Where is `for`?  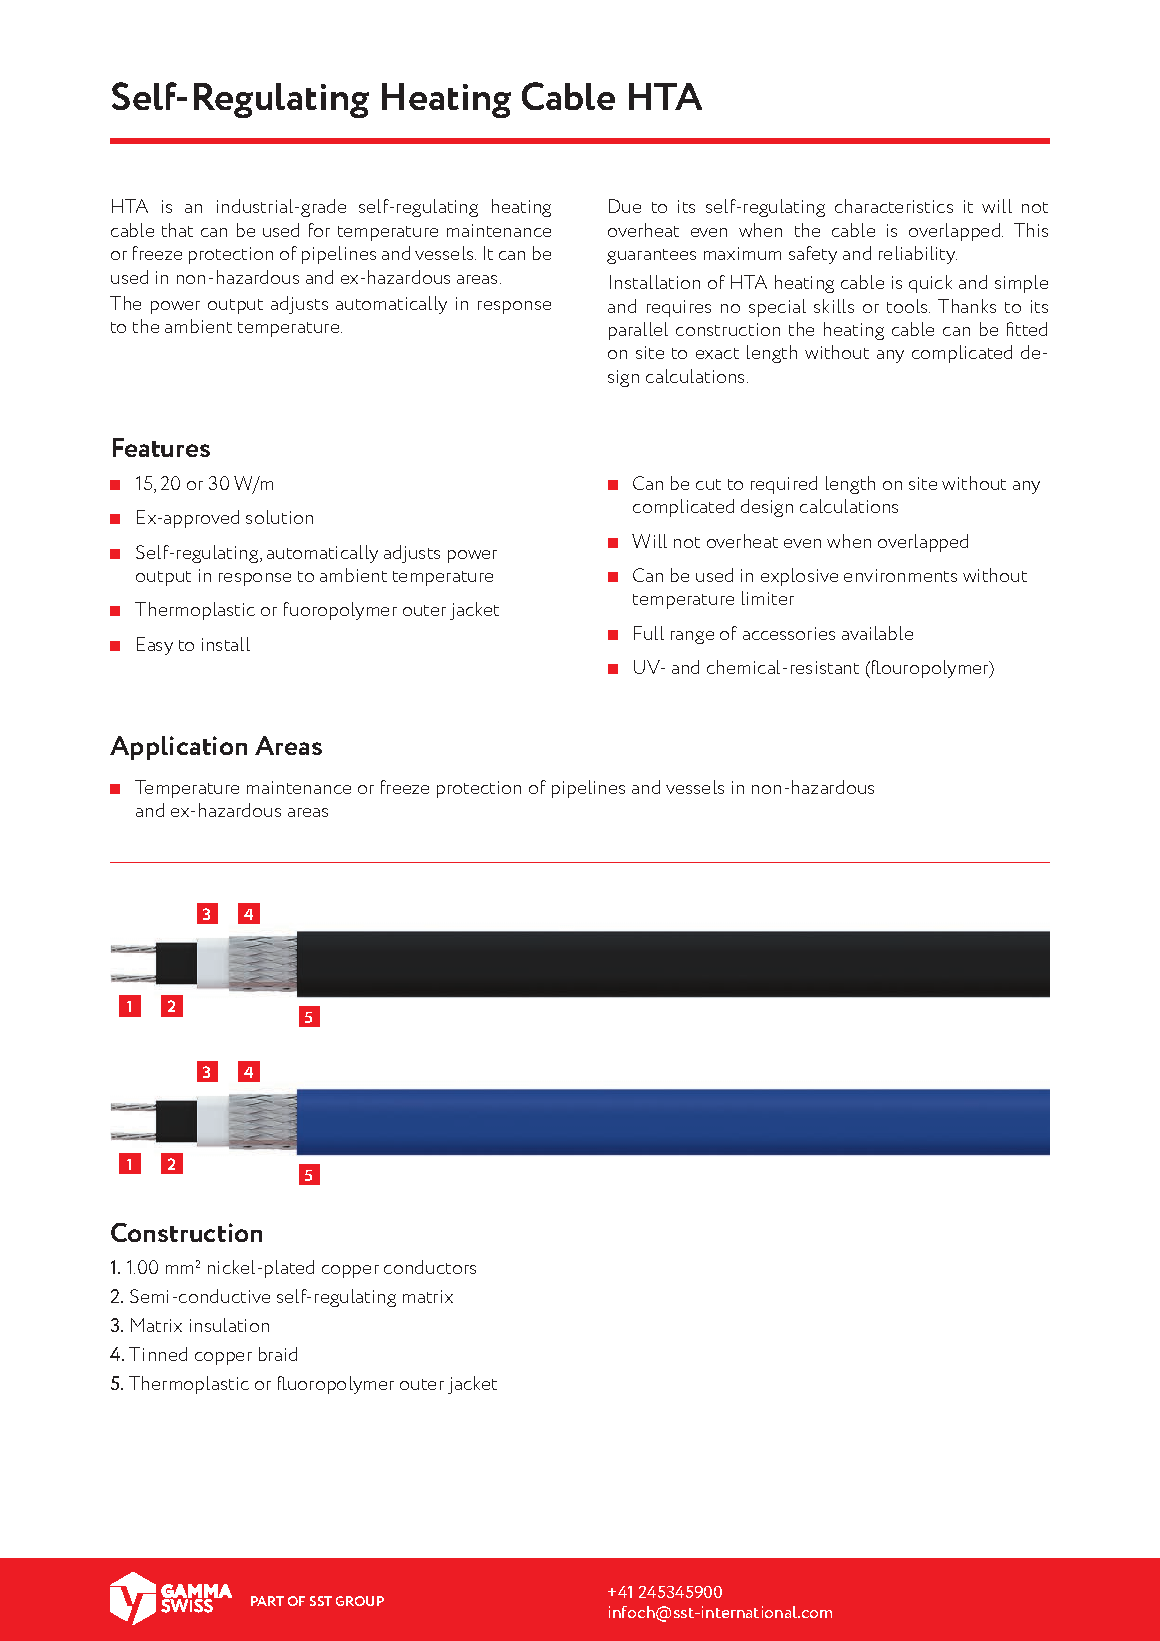
for is located at coordinates (319, 230).
